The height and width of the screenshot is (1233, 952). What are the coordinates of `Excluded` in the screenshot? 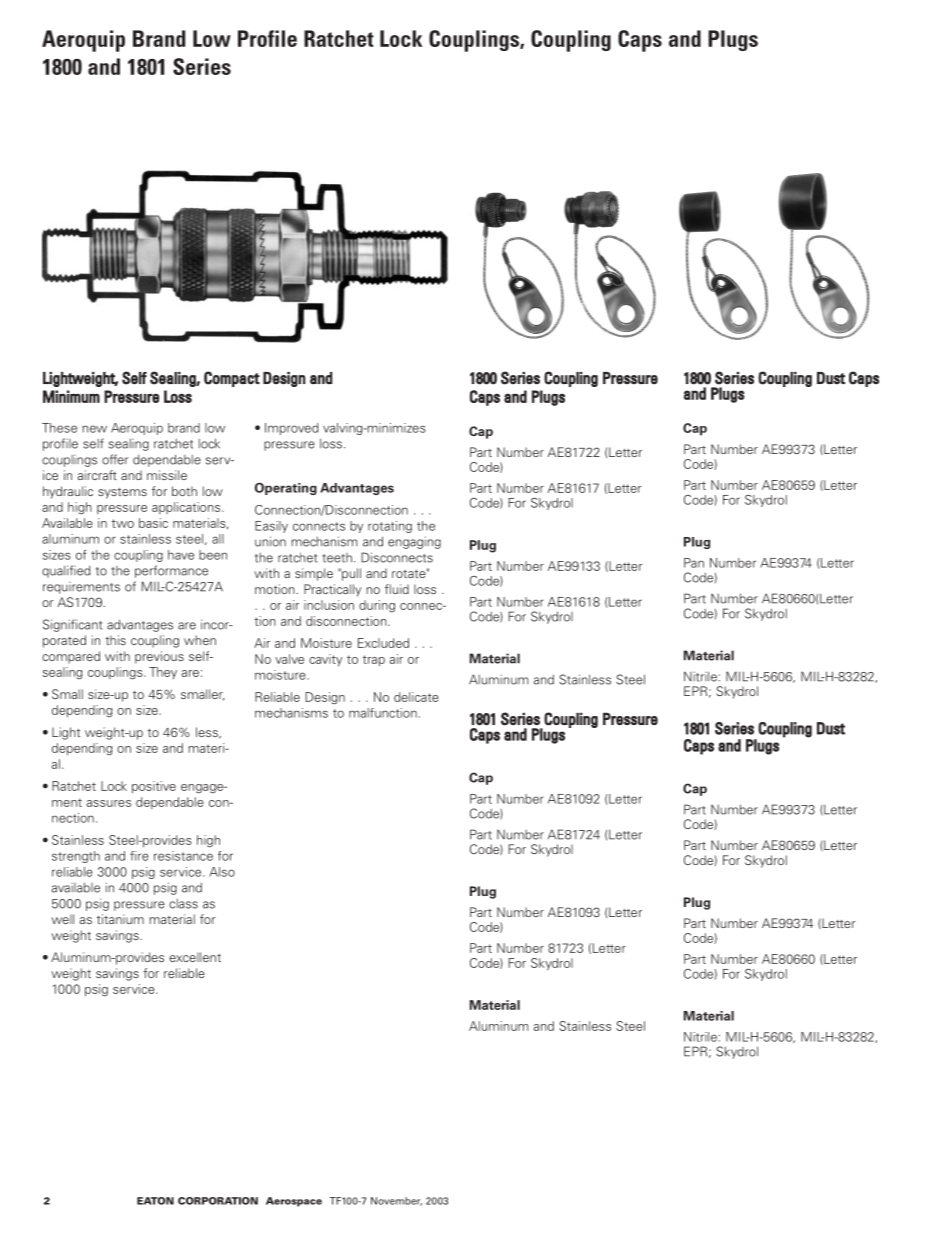 It's located at (383, 643).
